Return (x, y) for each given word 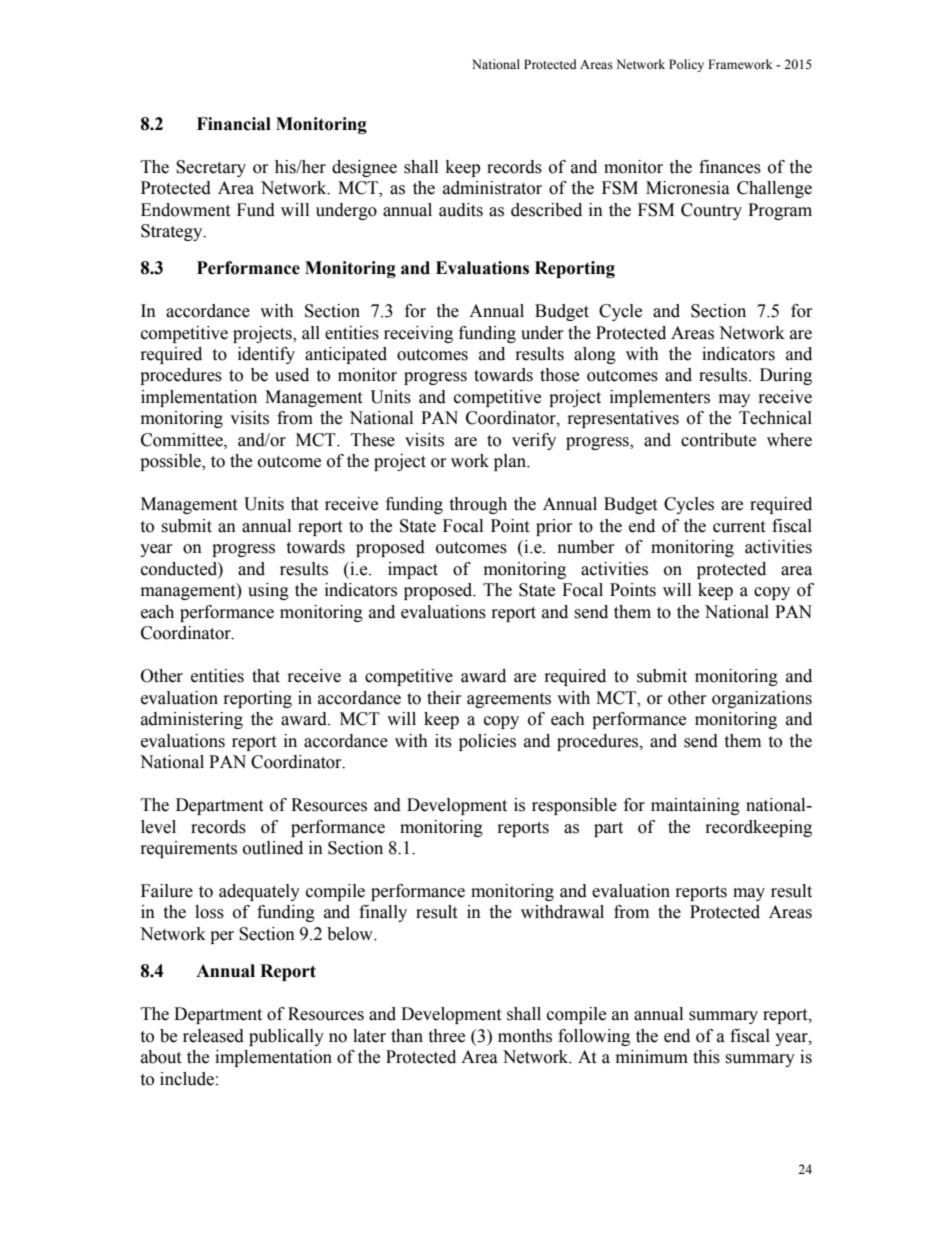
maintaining (695, 806)
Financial (234, 124)
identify (266, 355)
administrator (492, 188)
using (268, 591)
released (213, 1036)
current (739, 527)
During (786, 376)
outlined (273, 848)
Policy (686, 65)
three (446, 1036)
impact (413, 570)
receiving (418, 334)
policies (487, 742)
